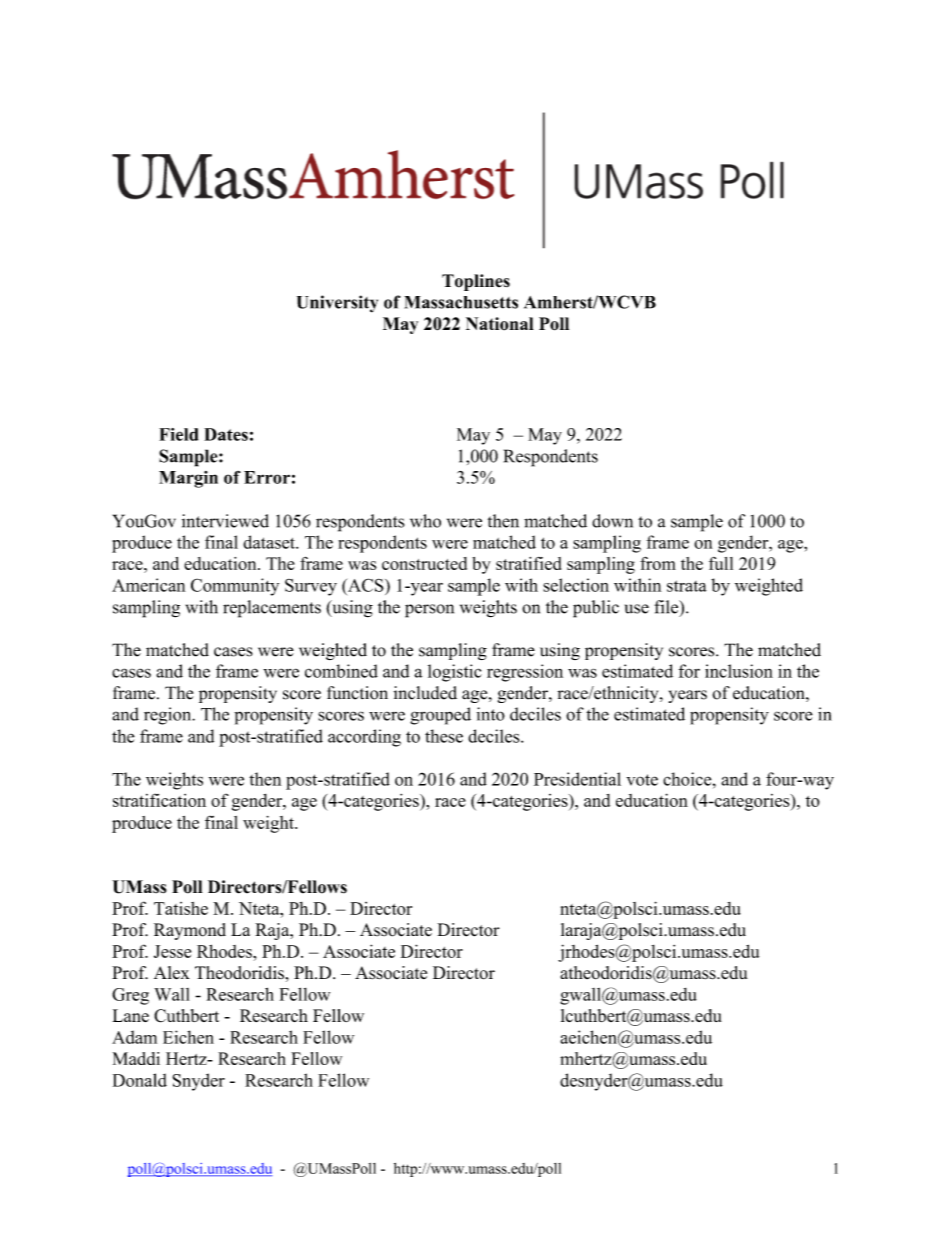  Describe the element at coordinates (577, 779) in the screenshot. I see `Presidential` at that location.
